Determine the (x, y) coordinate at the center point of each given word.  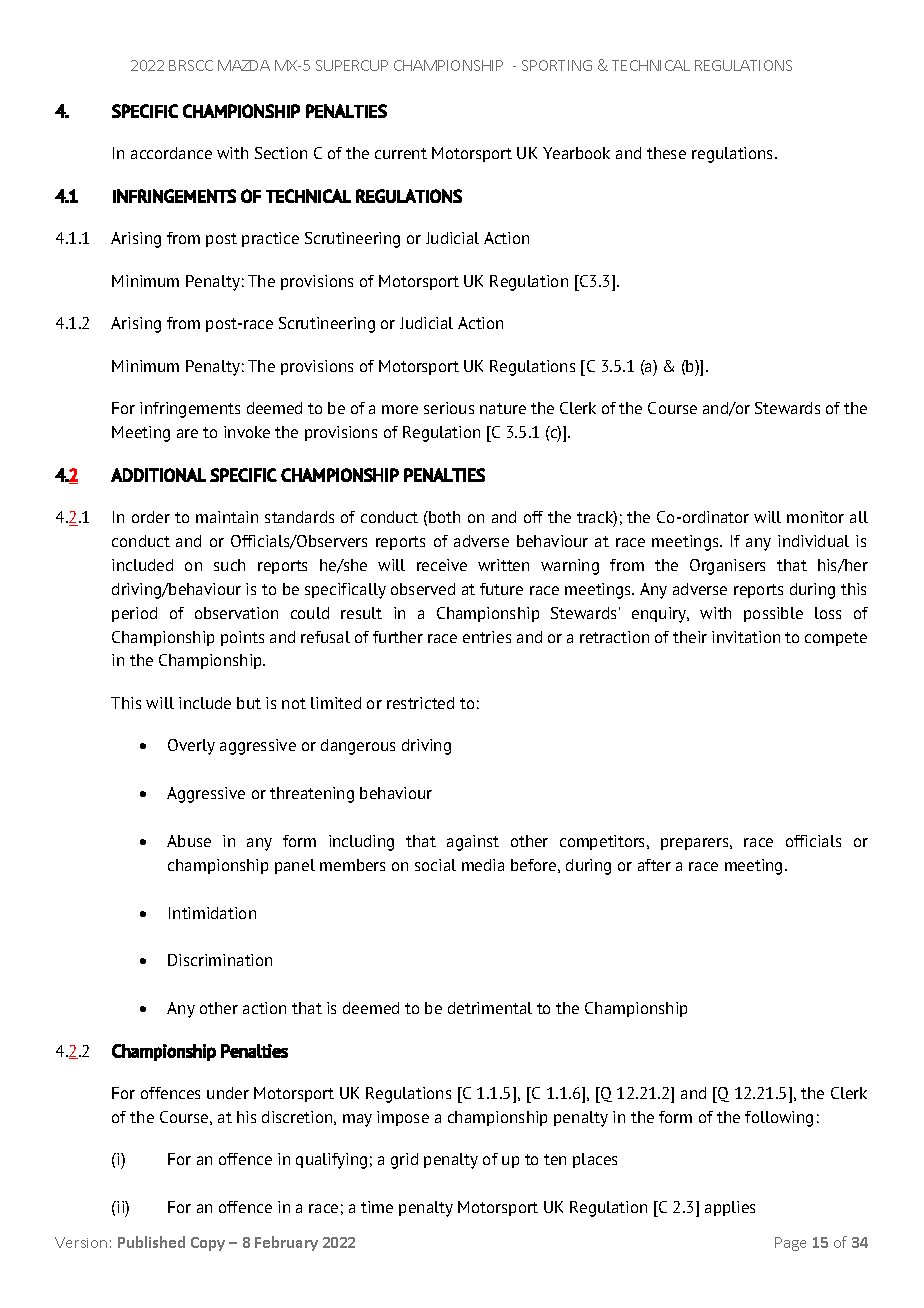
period (134, 614)
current (401, 153)
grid (404, 1161)
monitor (815, 517)
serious (449, 408)
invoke (247, 432)
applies (730, 1208)
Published (151, 1242)
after (654, 865)
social (435, 865)
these (666, 153)
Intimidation (212, 913)
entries (487, 637)
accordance (171, 153)
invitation (746, 637)
